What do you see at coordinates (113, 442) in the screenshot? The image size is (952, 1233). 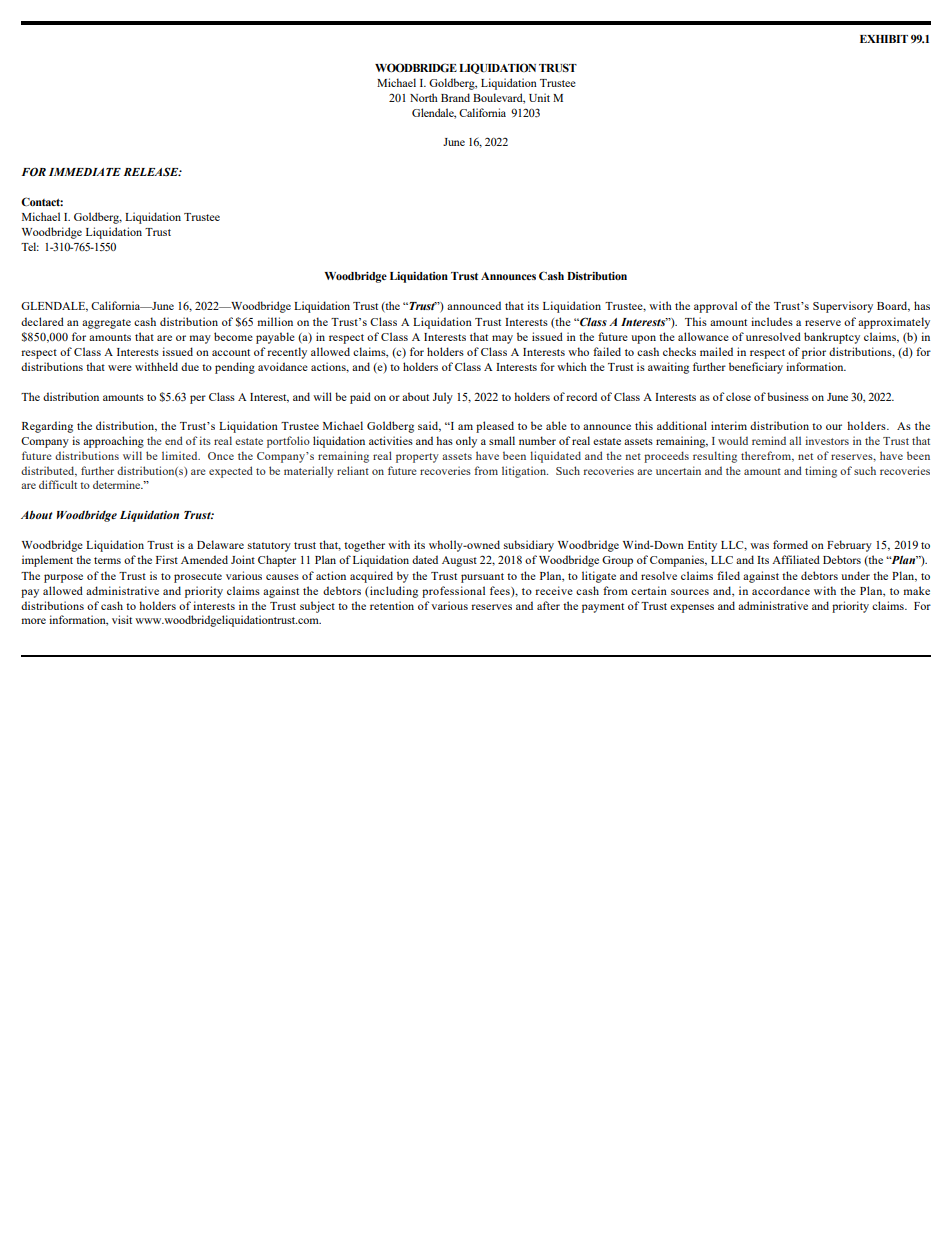 I see `approaching` at bounding box center [113, 442].
